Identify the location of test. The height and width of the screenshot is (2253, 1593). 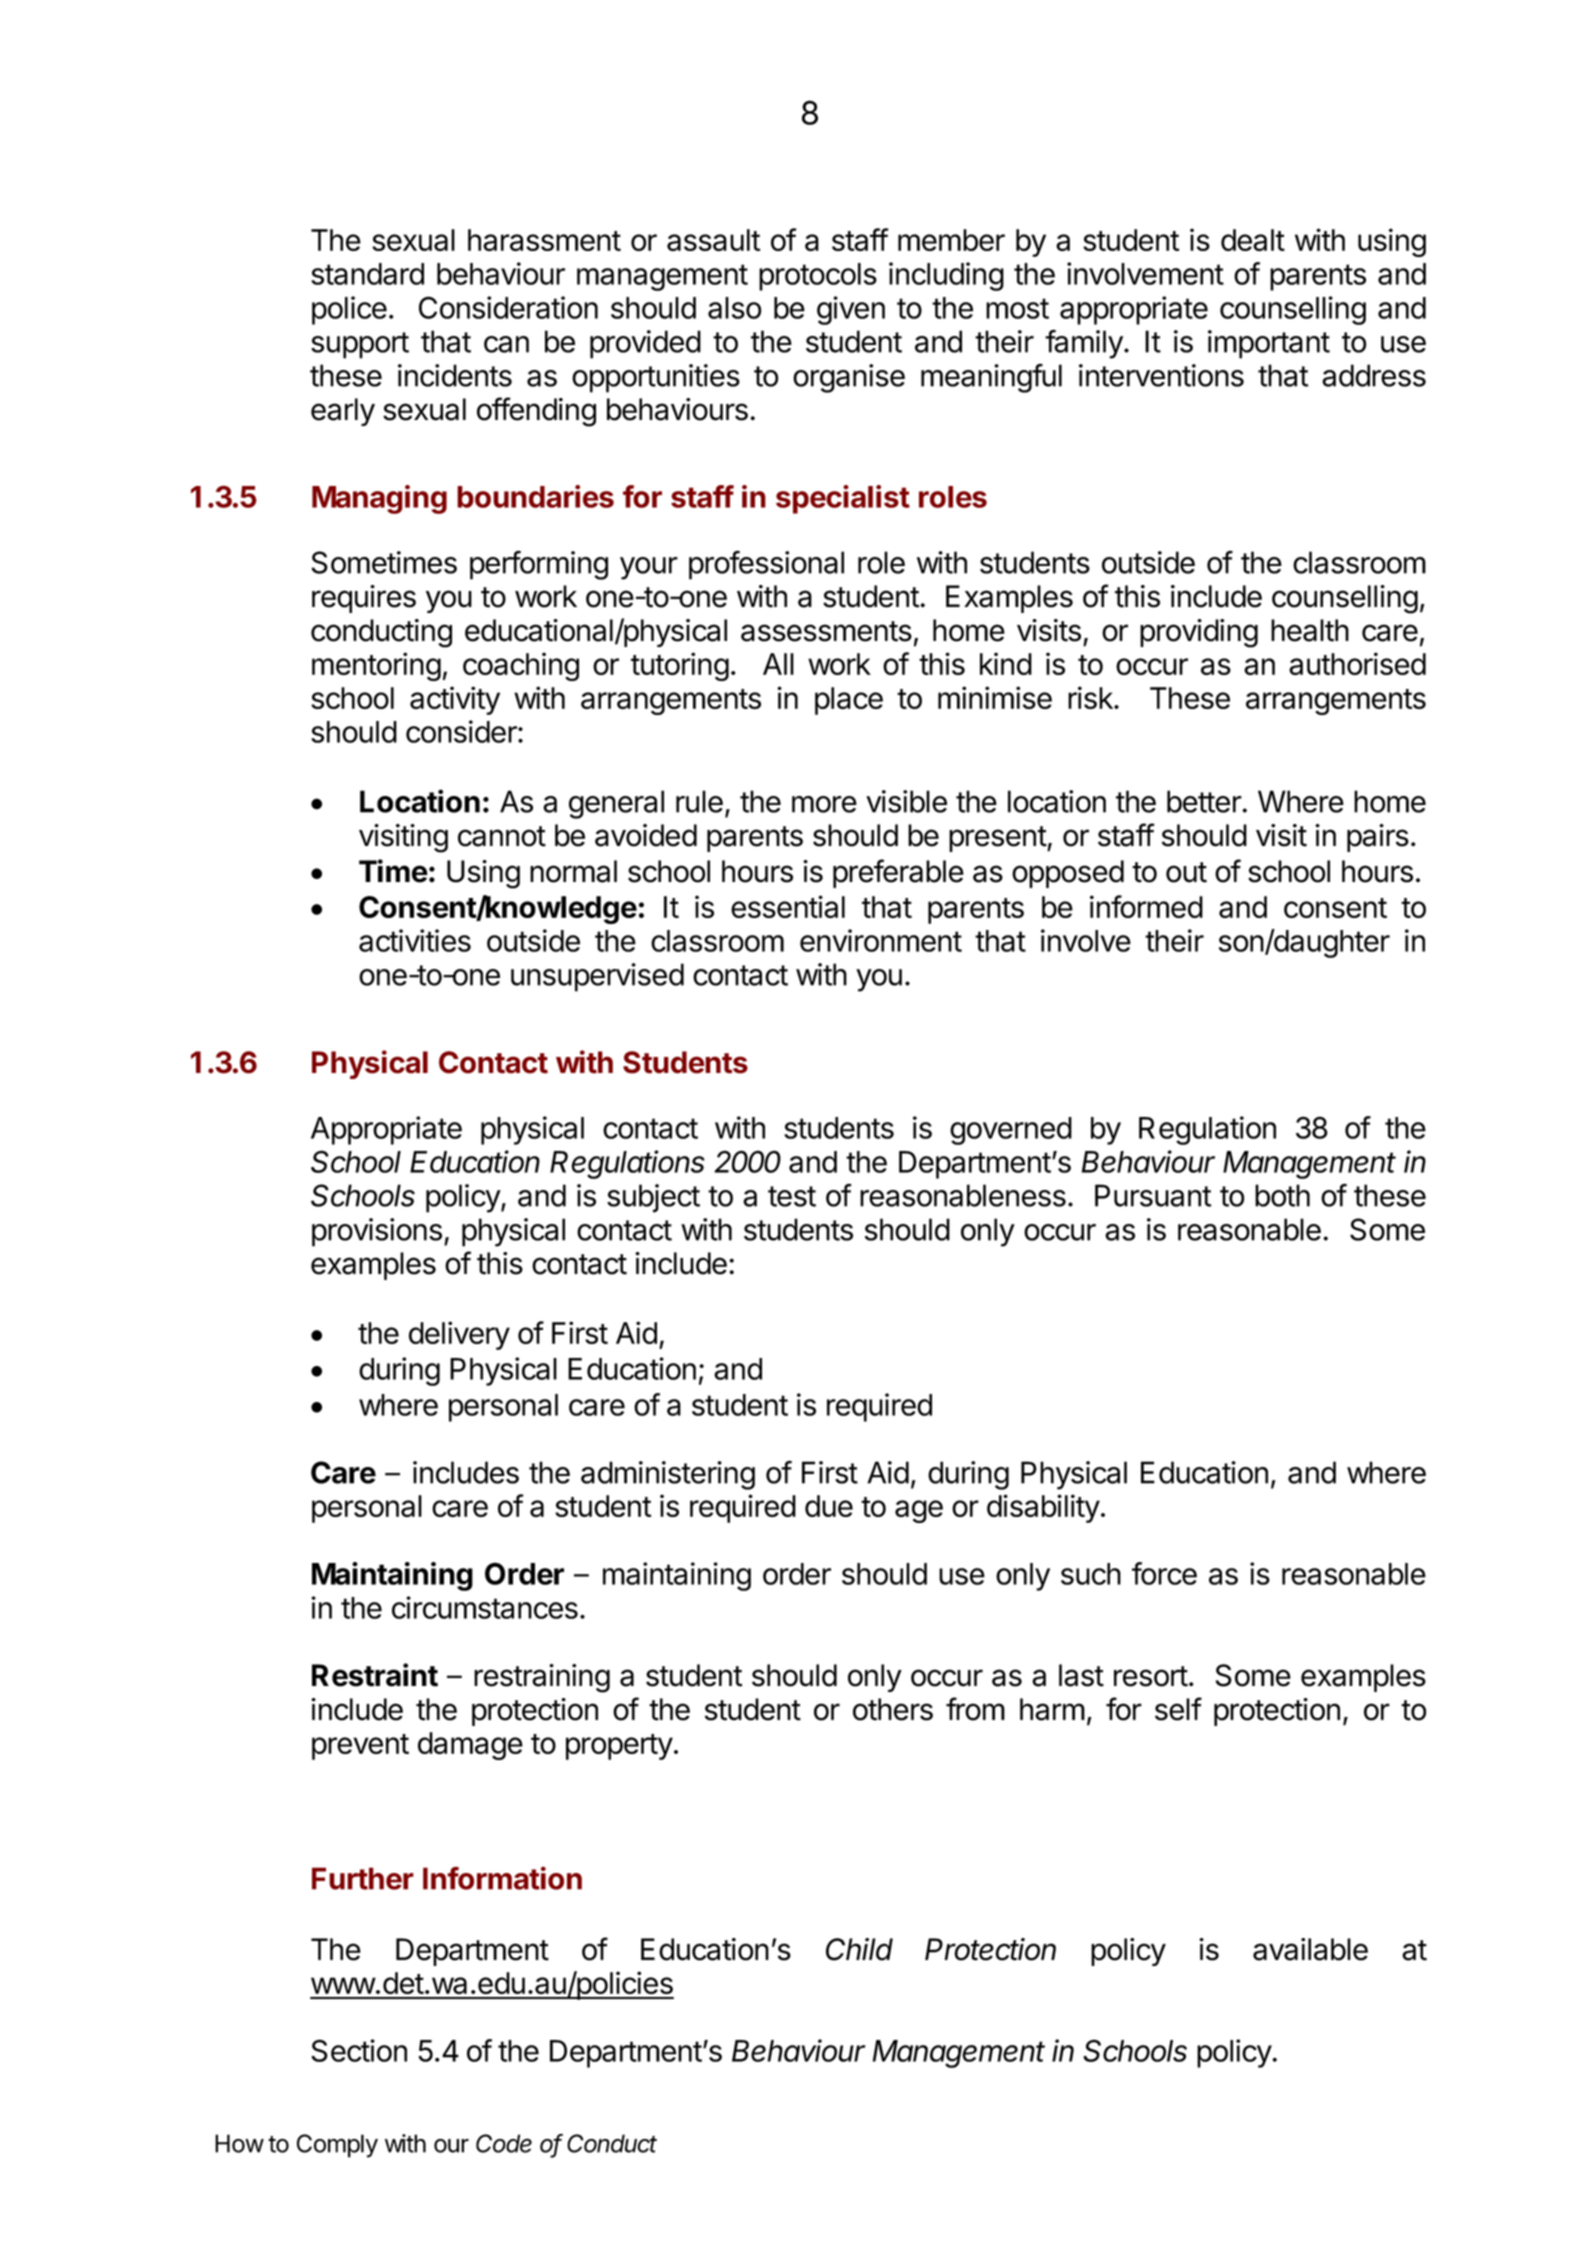
(792, 1196).
